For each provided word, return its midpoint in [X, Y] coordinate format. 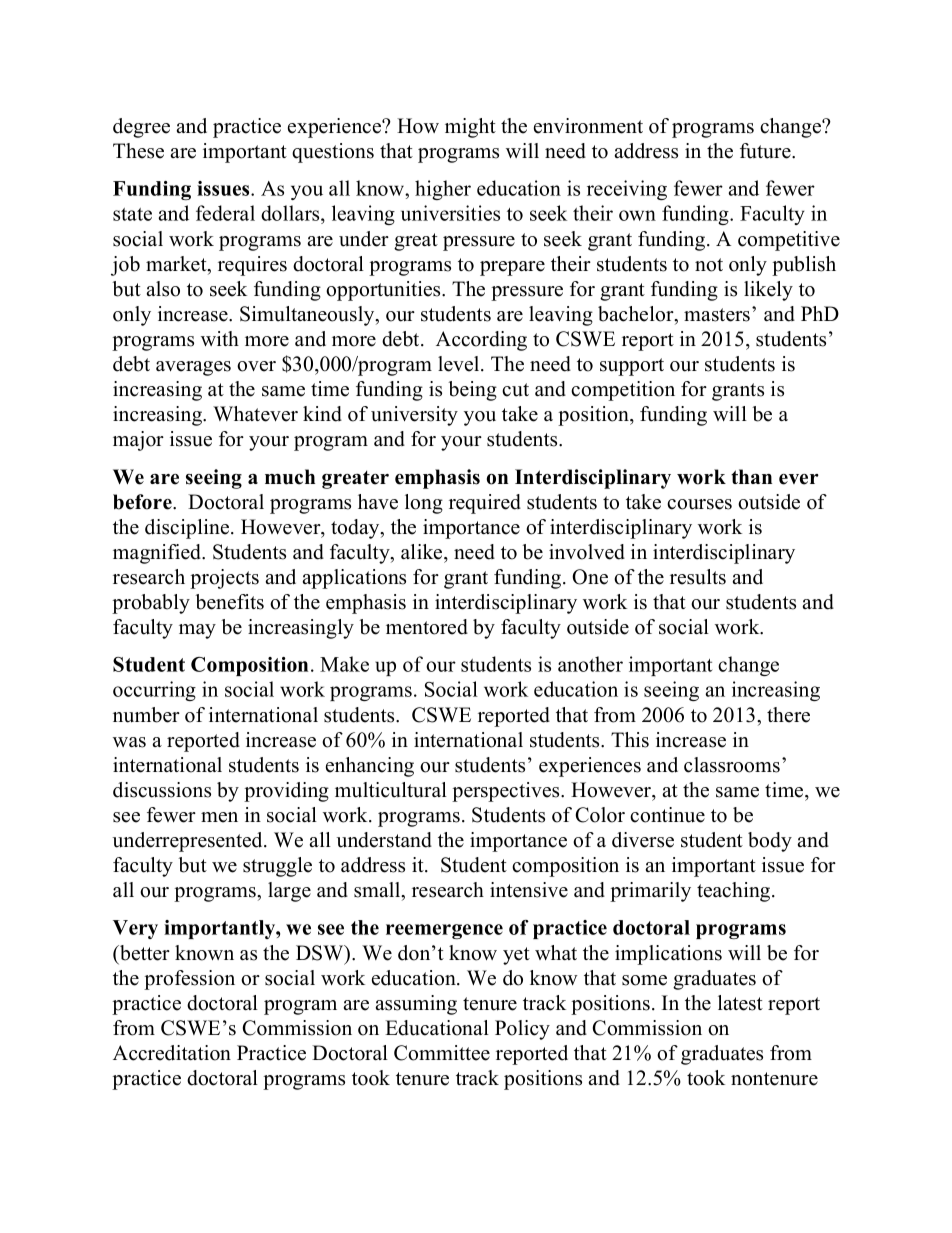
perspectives [507, 792]
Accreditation [172, 1053]
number [146, 715]
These [138, 151]
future [766, 151]
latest [740, 1003]
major [138, 441]
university [414, 416]
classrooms [732, 765]
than [751, 476]
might [470, 128]
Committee [442, 1053]
